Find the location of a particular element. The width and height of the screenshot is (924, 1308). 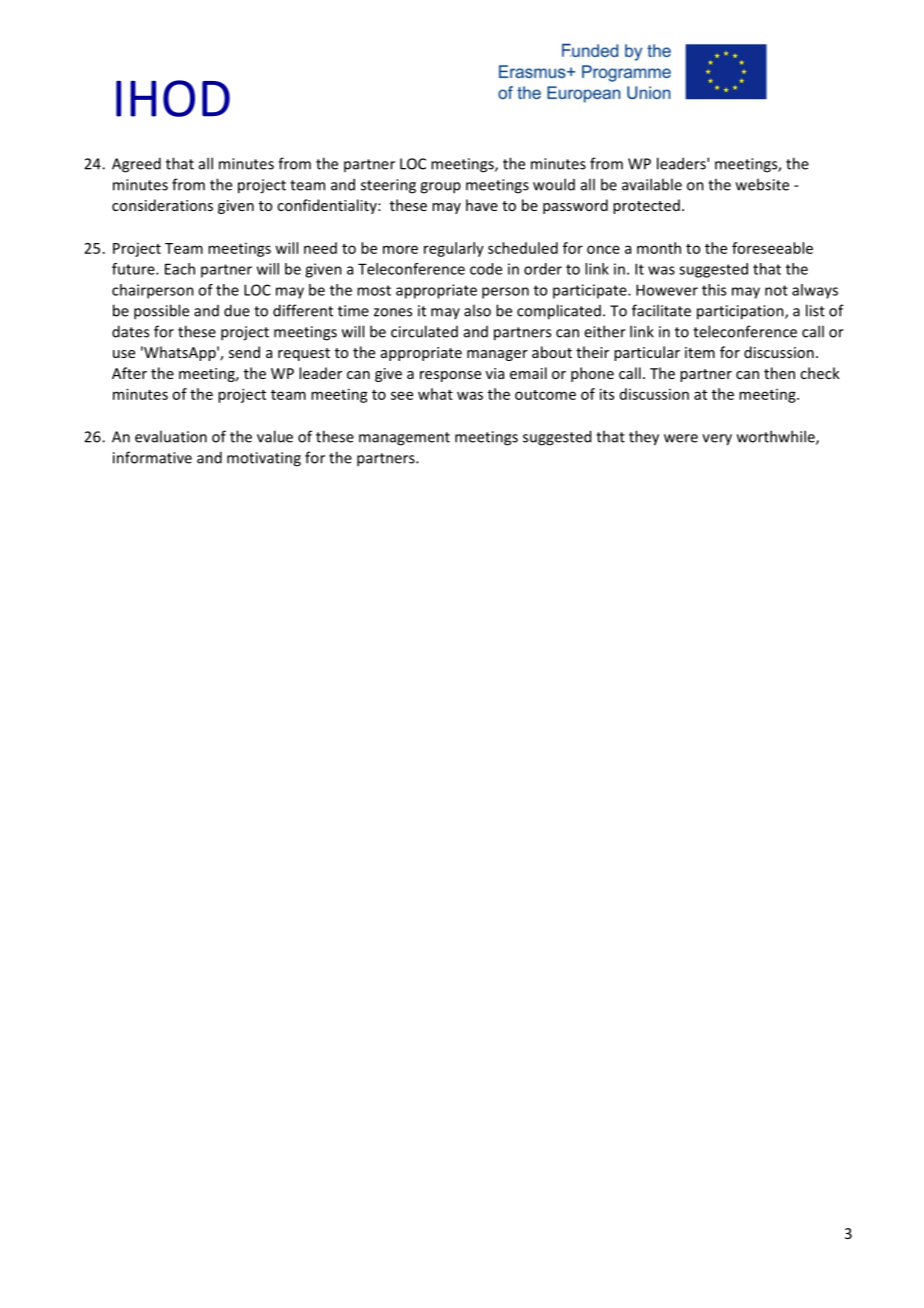

also is located at coordinates (477, 310).
